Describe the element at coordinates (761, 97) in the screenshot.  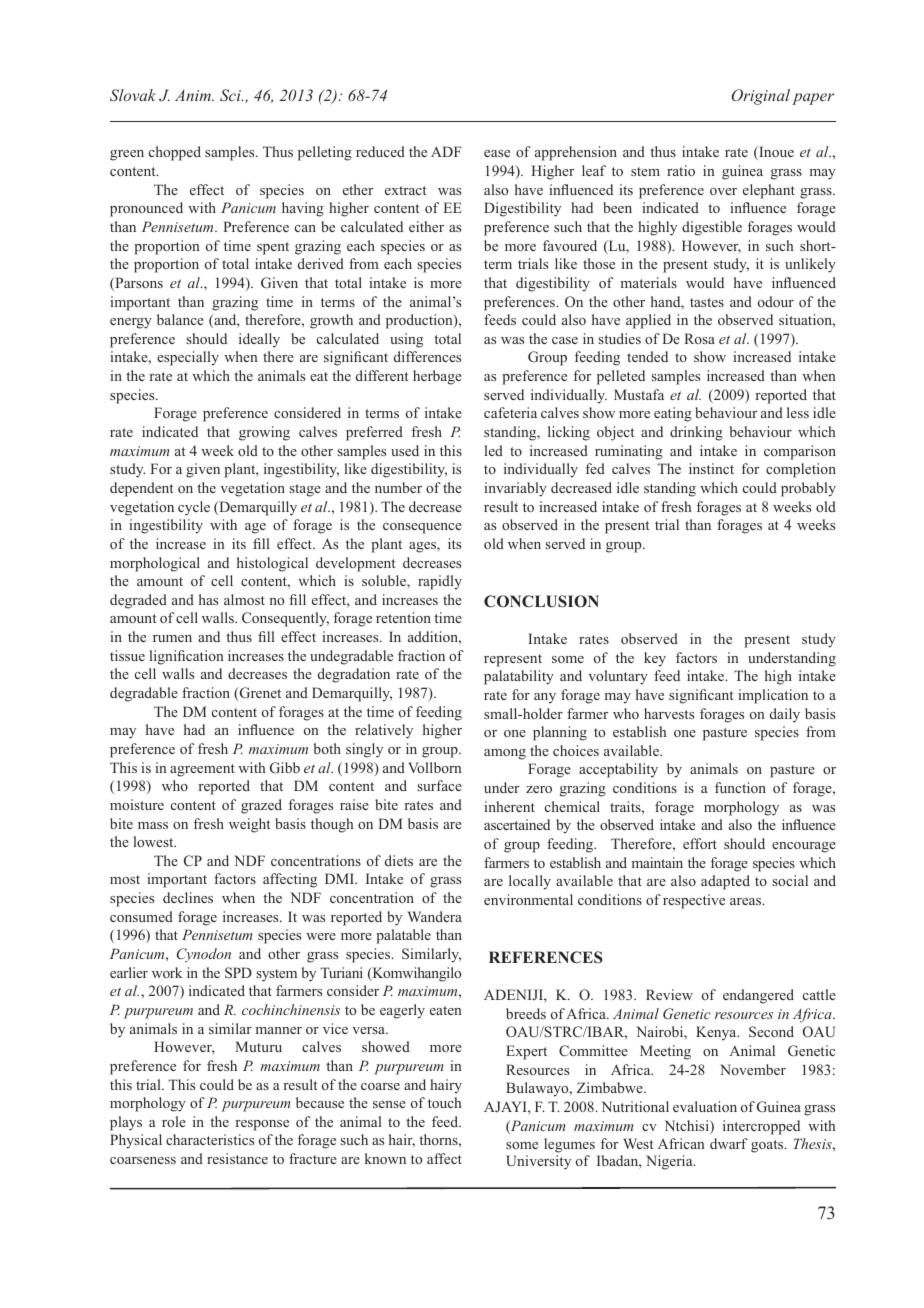
I see `Original` at that location.
